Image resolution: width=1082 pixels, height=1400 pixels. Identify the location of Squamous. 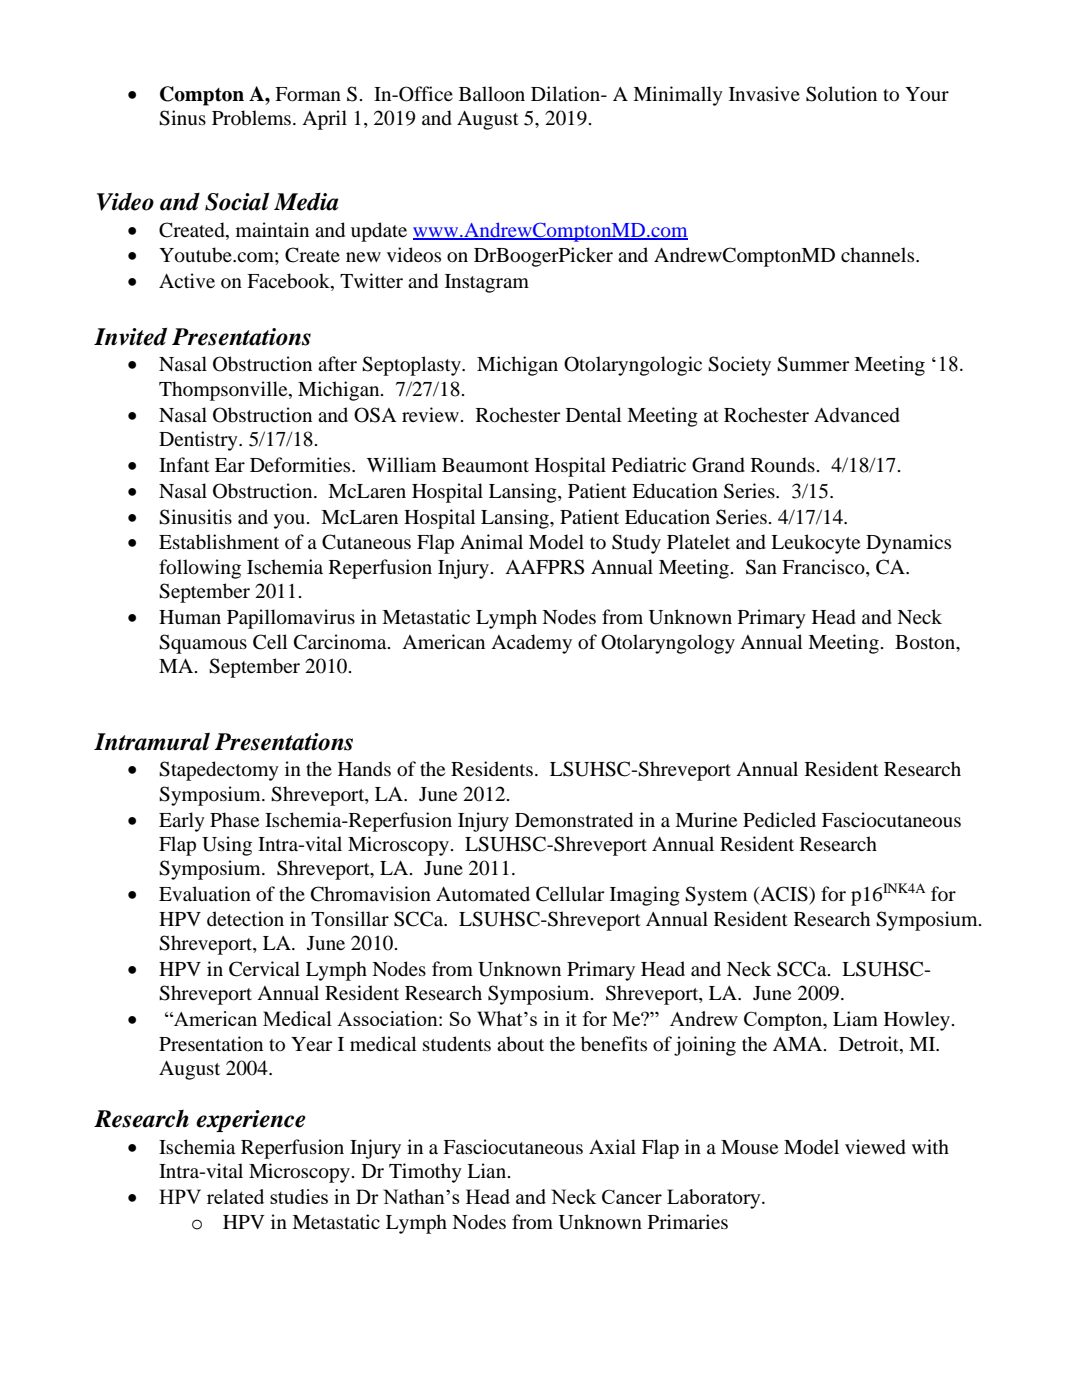
(203, 644).
